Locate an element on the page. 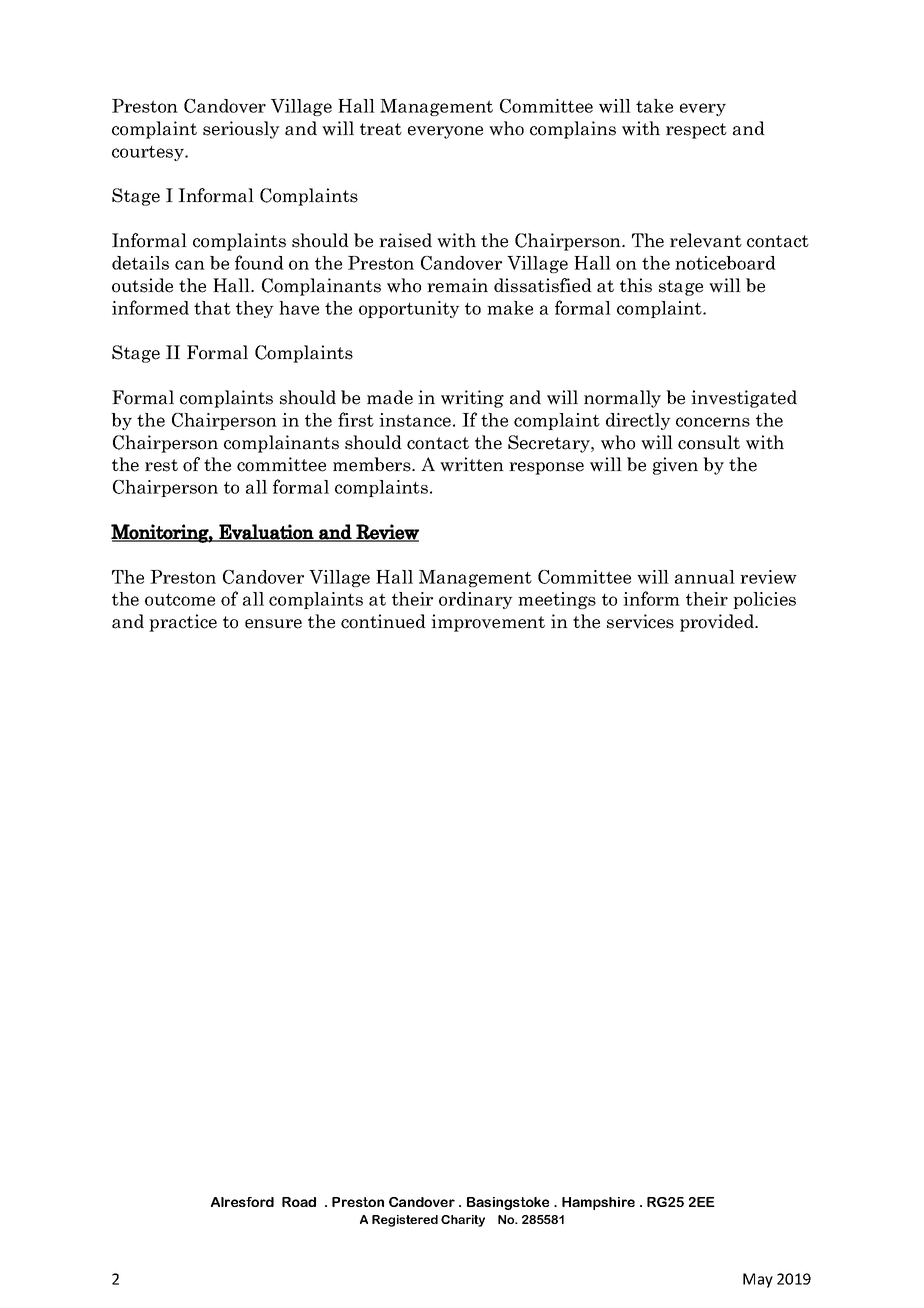 The height and width of the page is (1308, 924). improvement is located at coordinates (488, 623).
